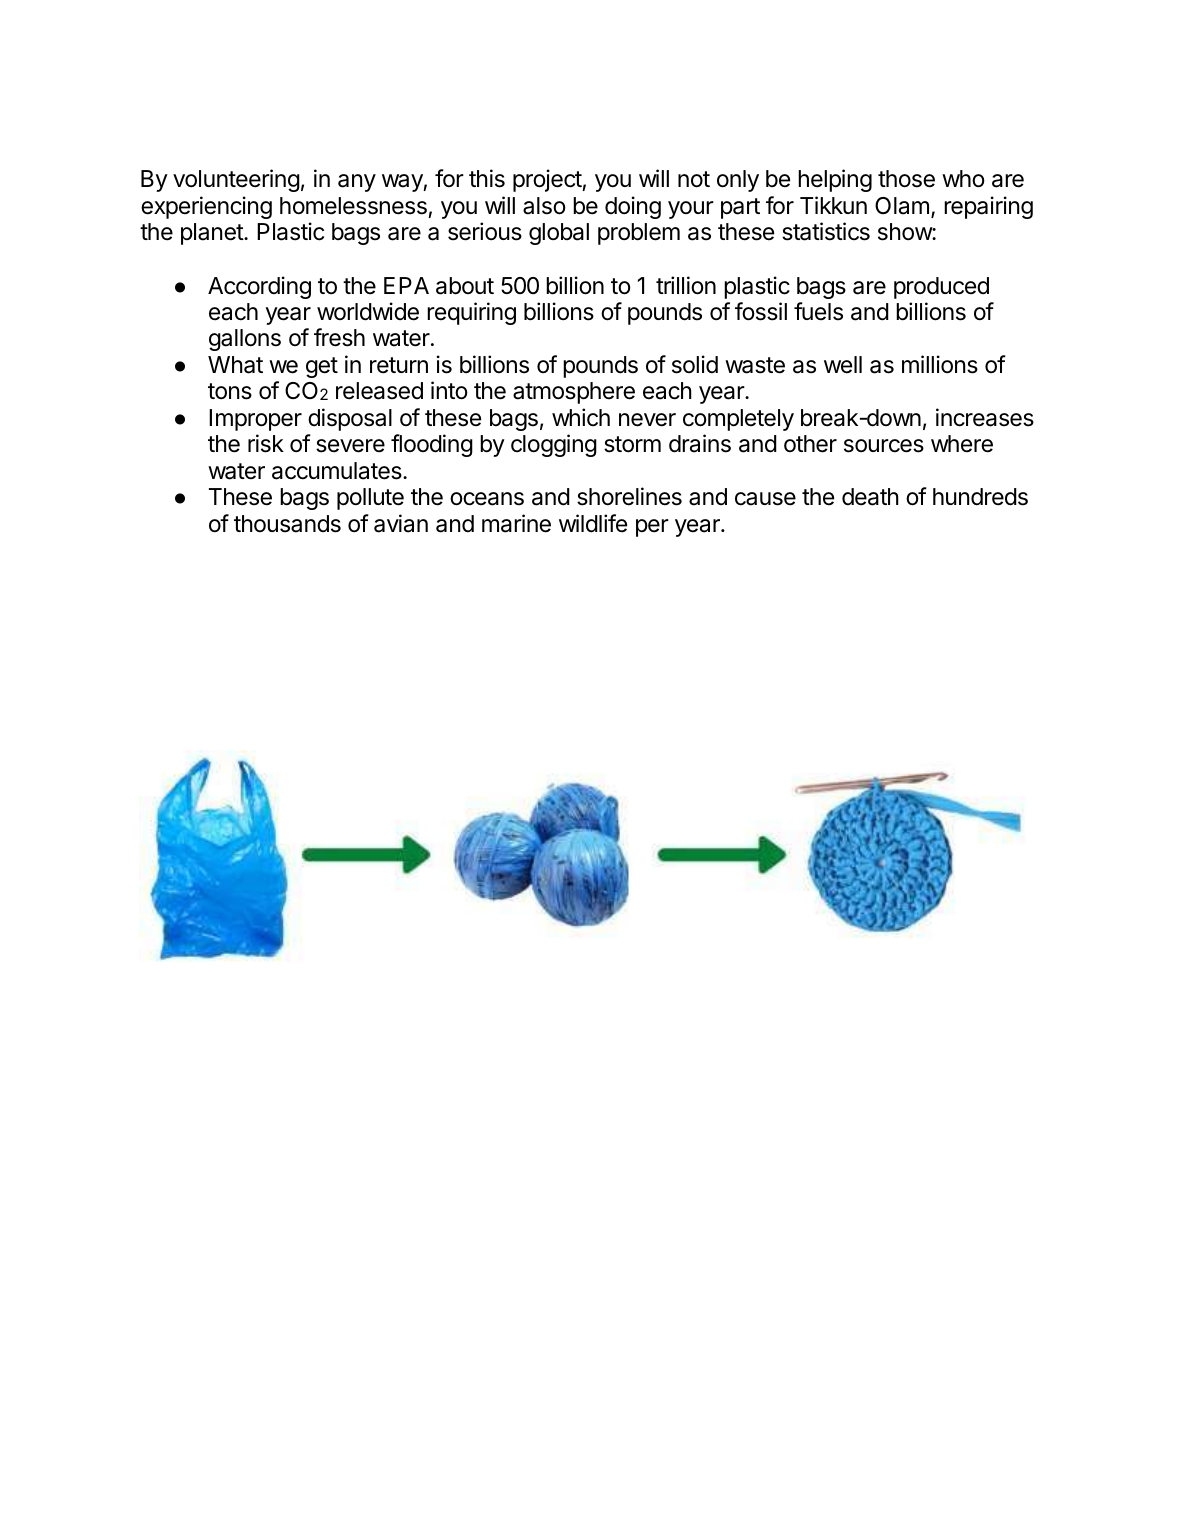 The width and height of the image is (1186, 1535). Describe the element at coordinates (940, 364) in the image. I see `millions` at that location.
